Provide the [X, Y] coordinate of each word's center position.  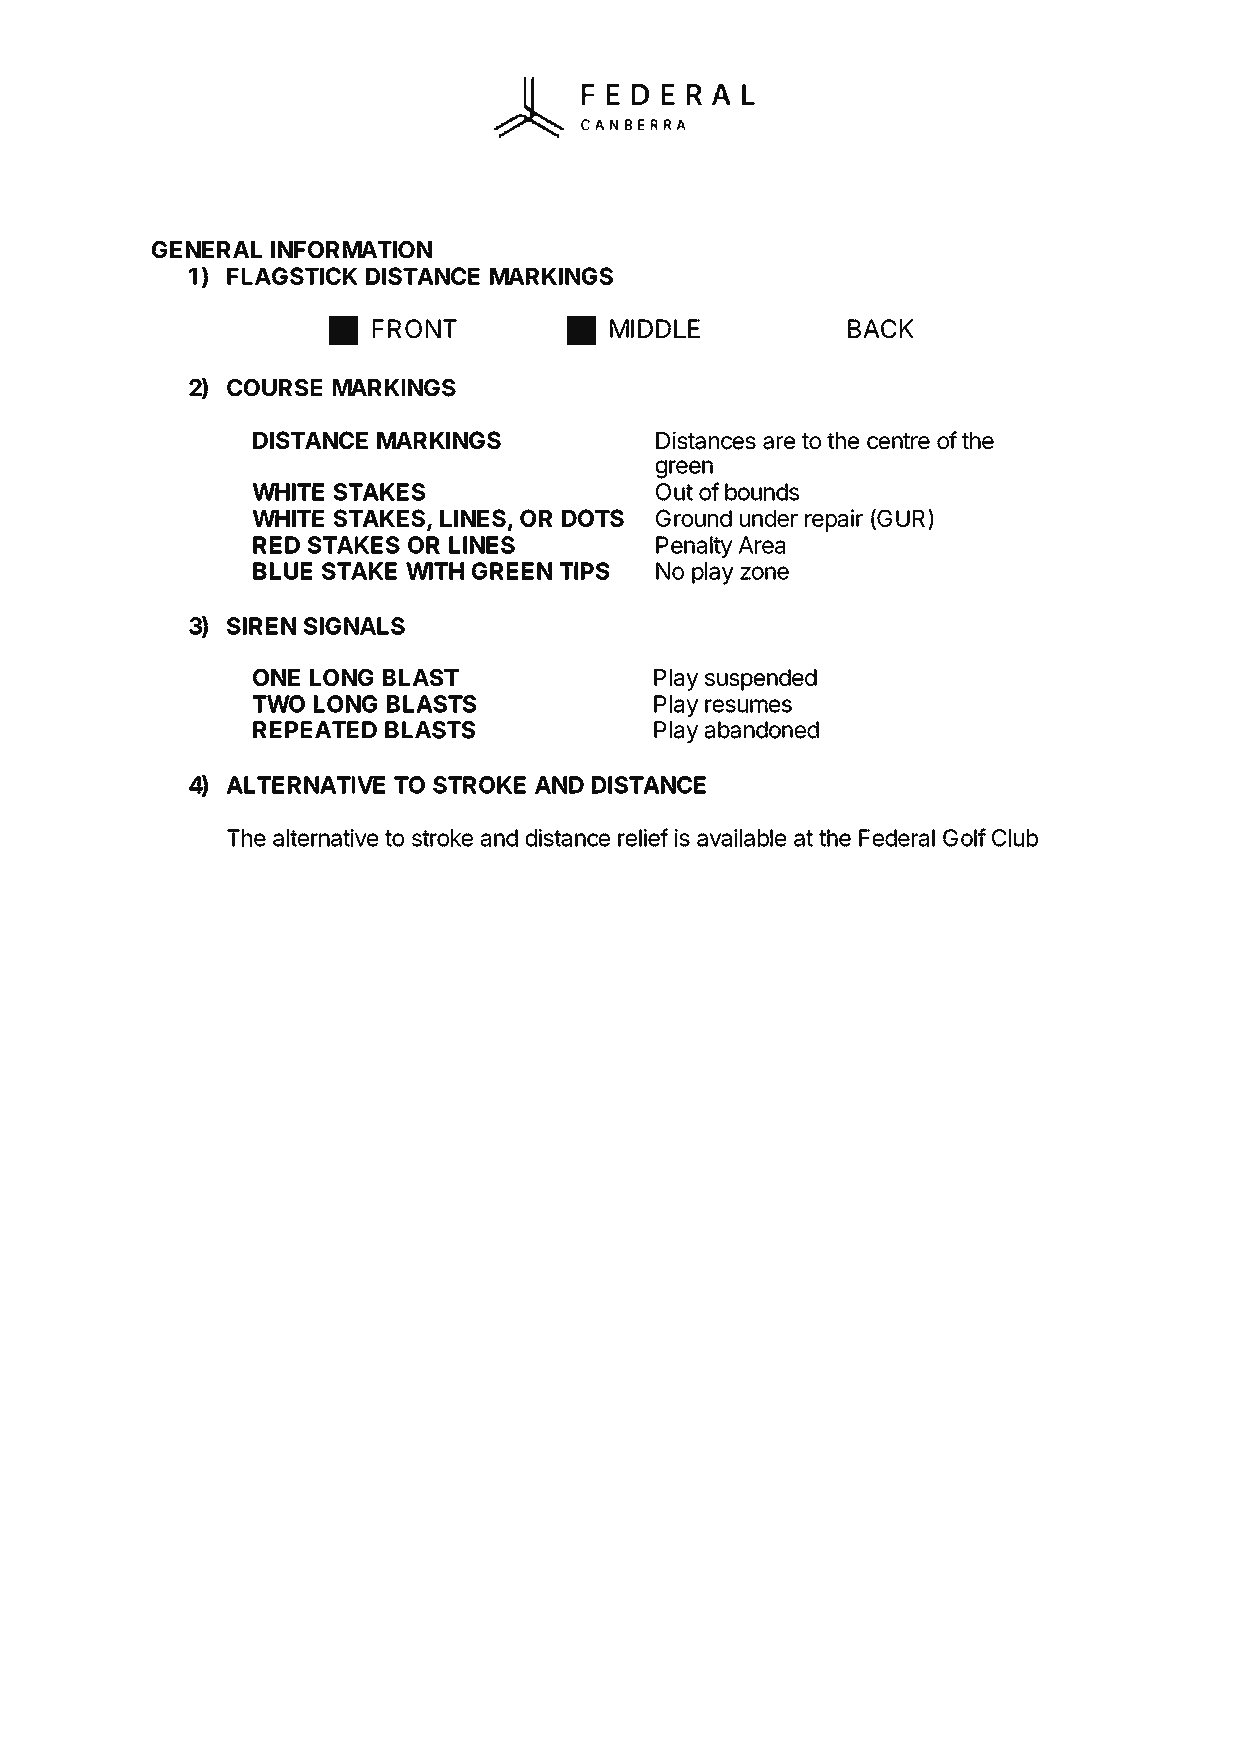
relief [643, 837]
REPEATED [315, 729]
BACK [881, 328]
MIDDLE [655, 328]
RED [276, 545]
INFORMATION [351, 249]
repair [834, 520]
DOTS [593, 518]
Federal [897, 838]
